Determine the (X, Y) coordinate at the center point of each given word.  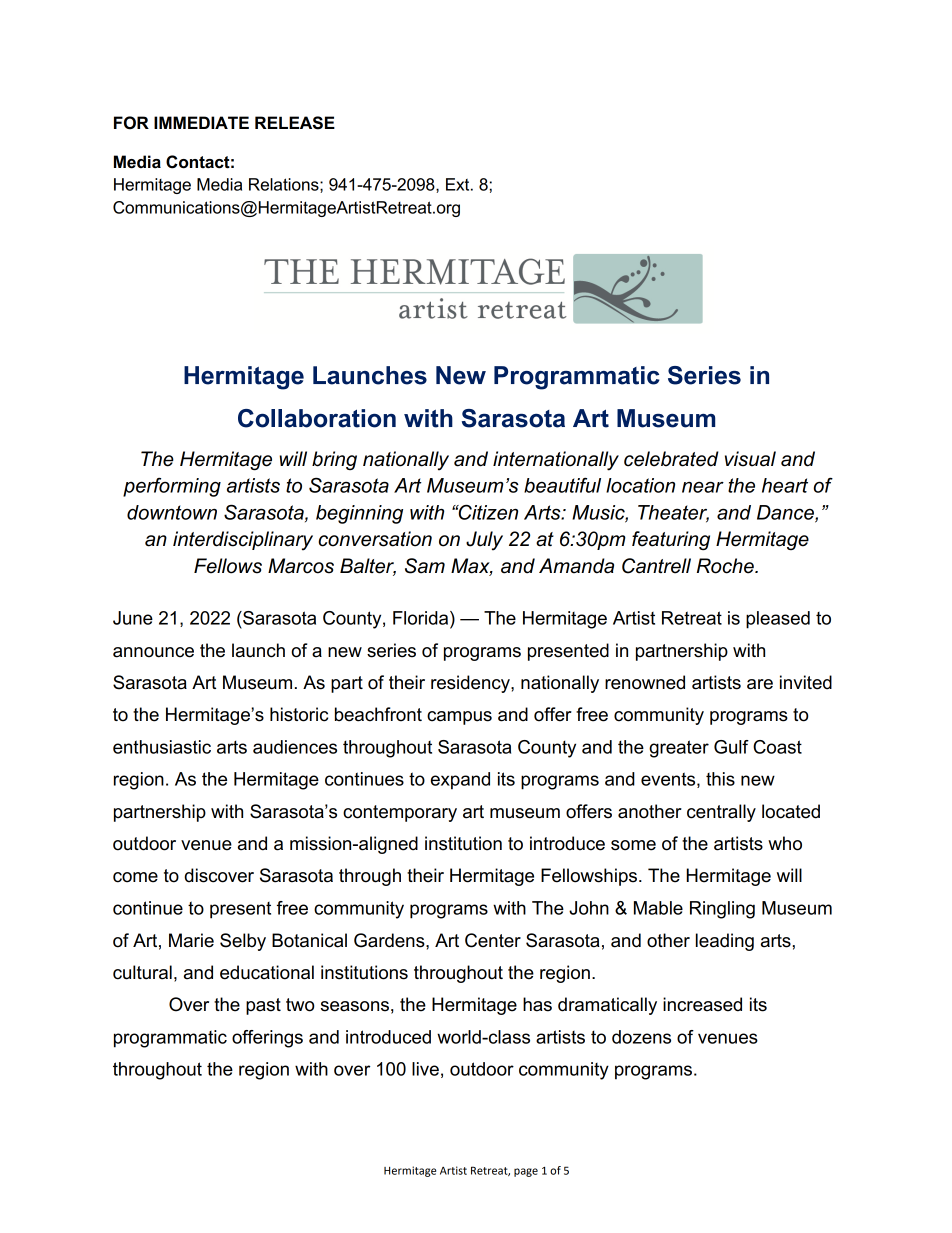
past (263, 1006)
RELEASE (295, 123)
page (526, 1172)
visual (750, 459)
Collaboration (317, 418)
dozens (641, 1037)
